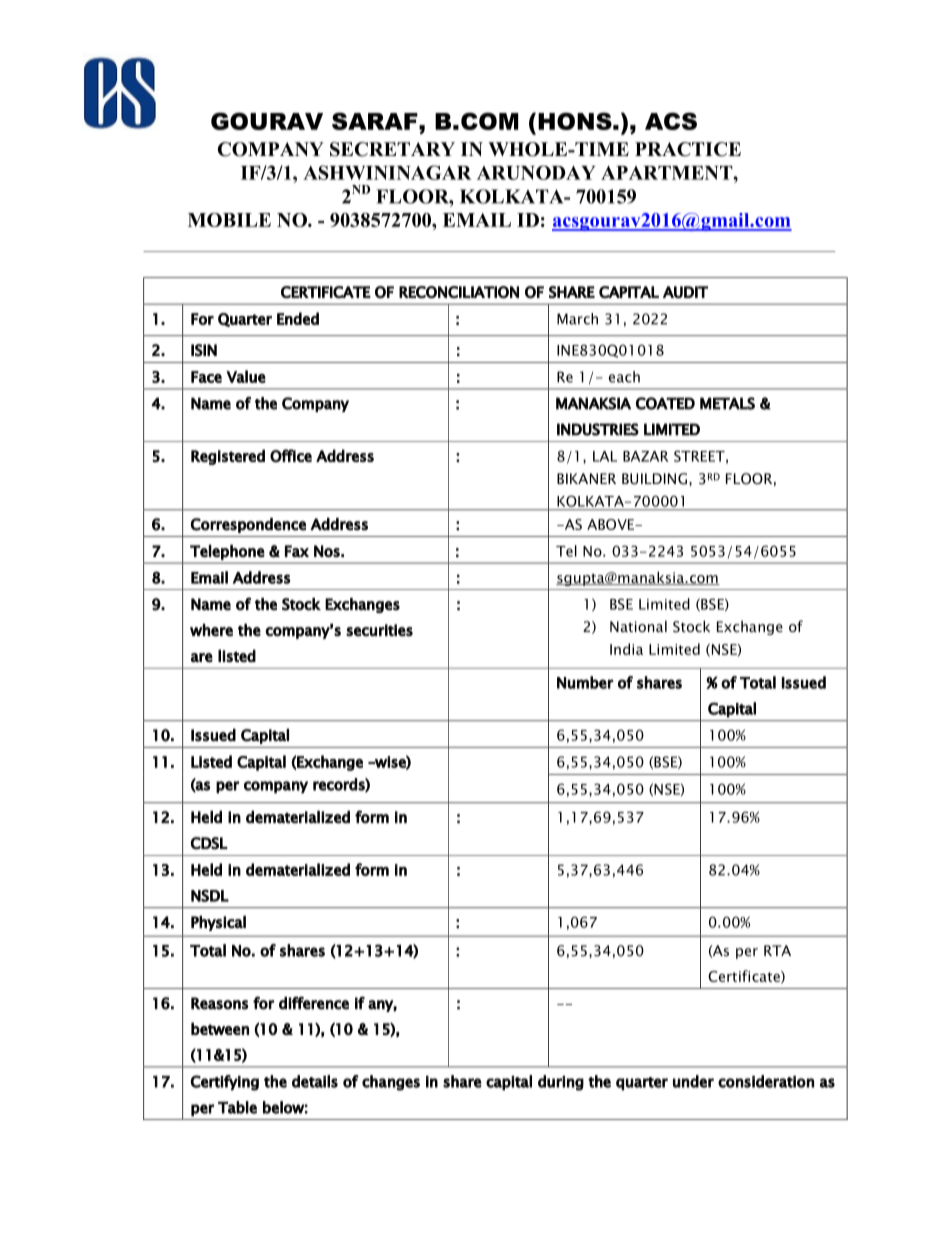 The width and height of the document is (952, 1233). I want to click on Number, so click(585, 682).
